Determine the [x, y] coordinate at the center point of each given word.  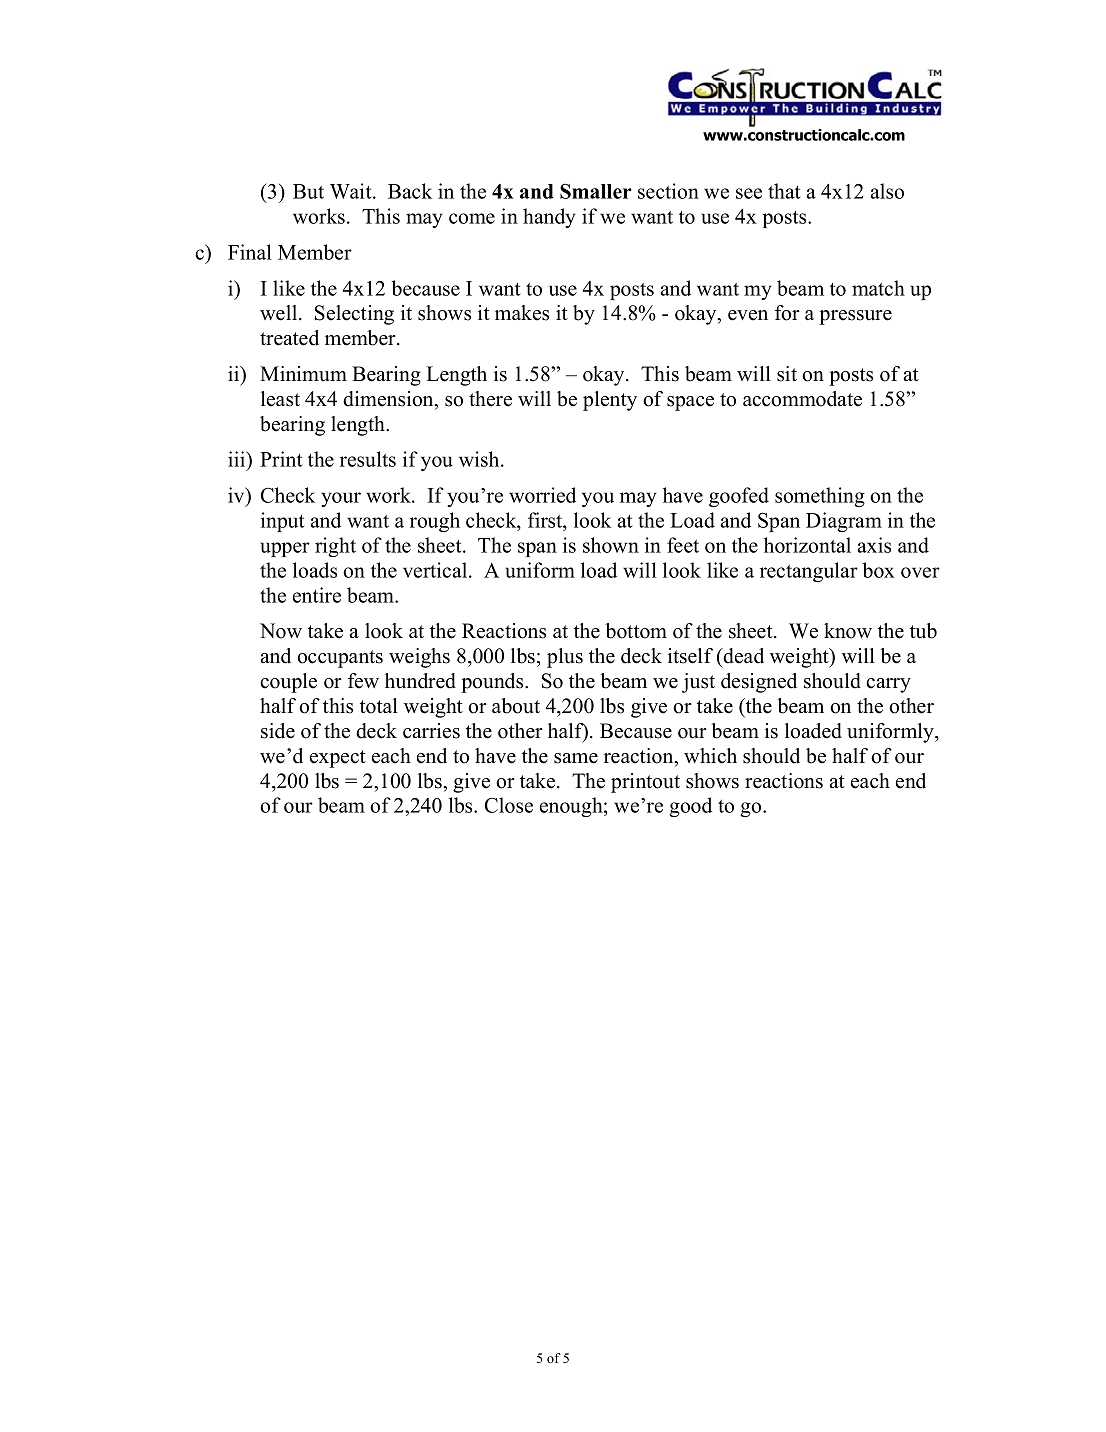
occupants [340, 659]
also [887, 191]
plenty [610, 401]
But [308, 191]
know [848, 631]
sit [787, 374]
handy [549, 218]
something [820, 497]
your [341, 499]
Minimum [303, 374]
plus [565, 658]
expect [338, 759]
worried [542, 495]
